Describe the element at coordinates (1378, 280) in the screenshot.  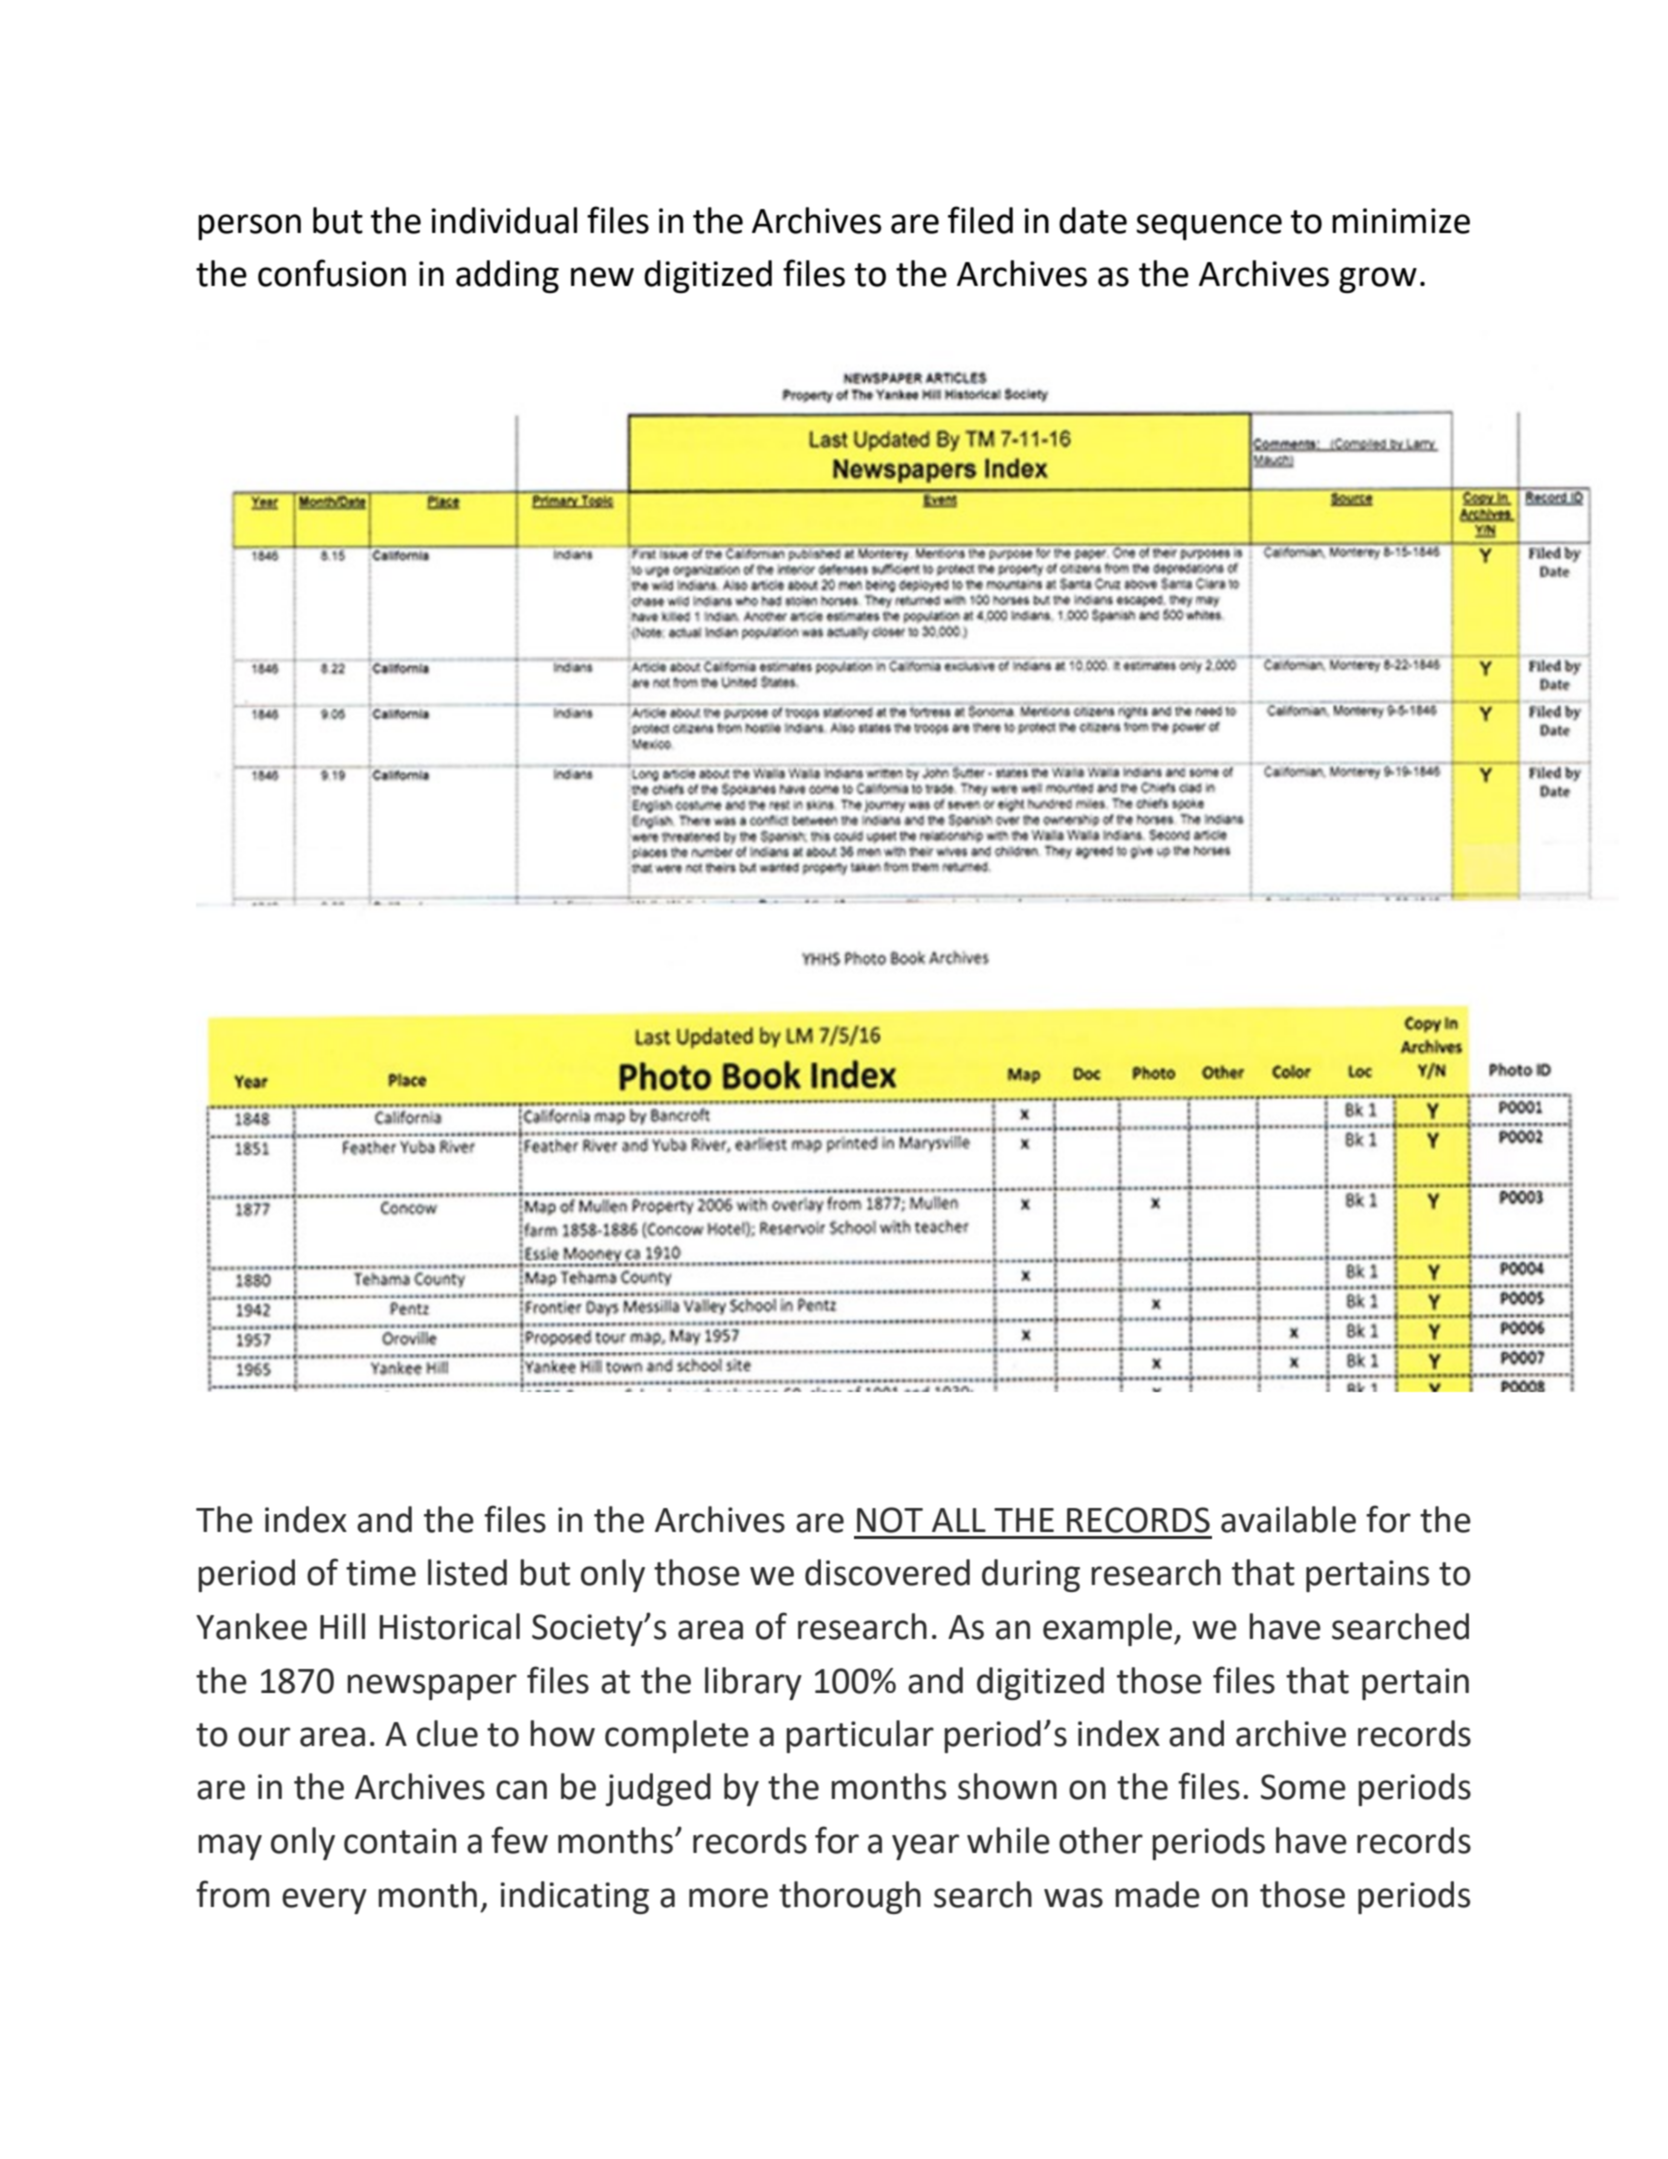
I see `grow` at that location.
